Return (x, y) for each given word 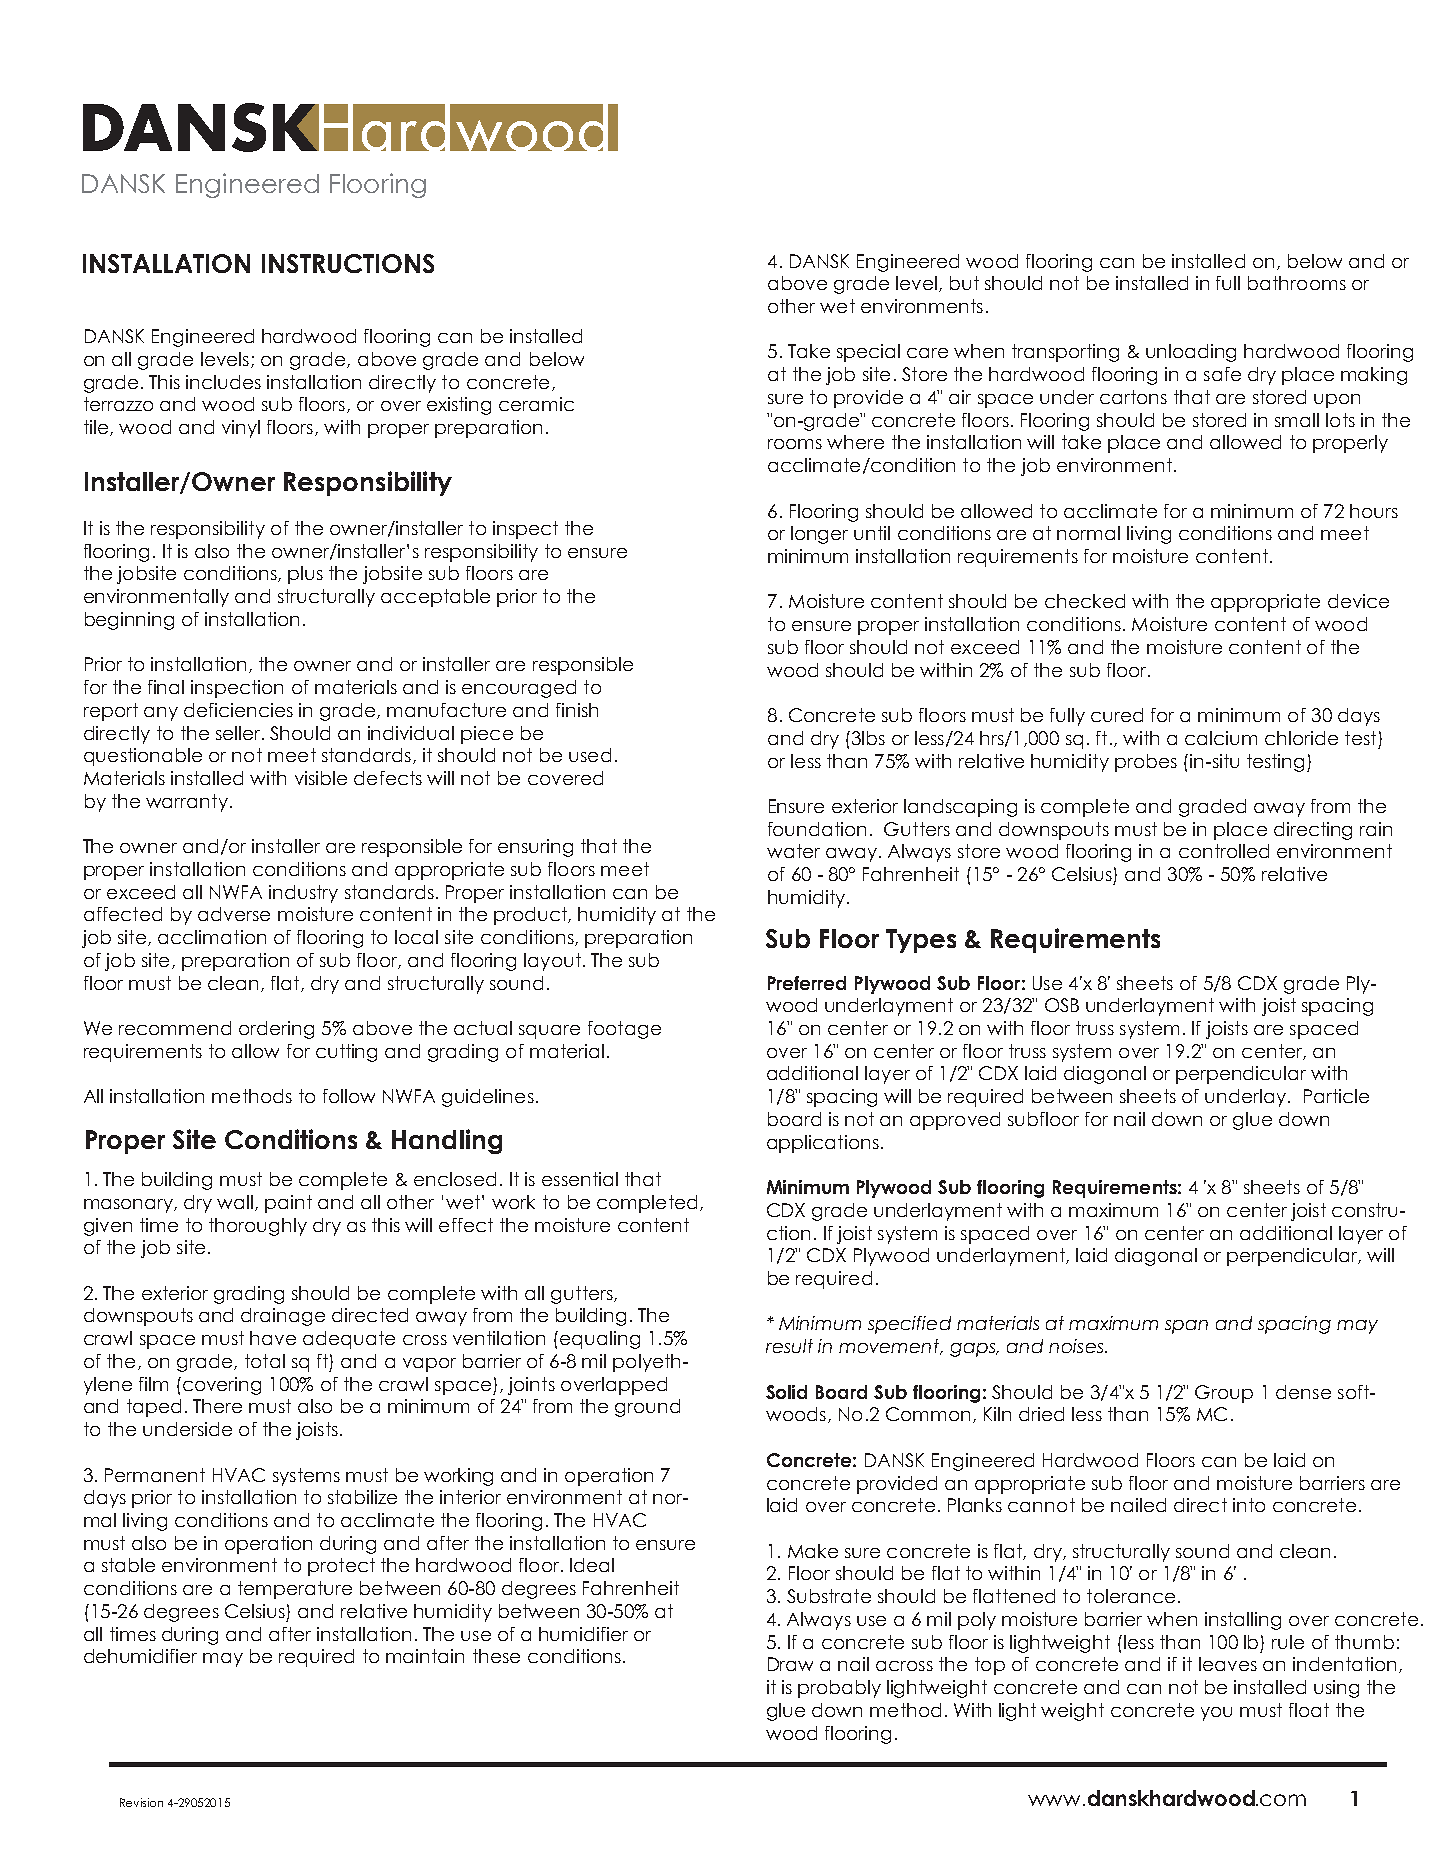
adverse (234, 914)
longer (819, 535)
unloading (1191, 353)
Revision (141, 1802)
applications (823, 1144)
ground (647, 1408)
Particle (1336, 1096)
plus (305, 575)
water (793, 851)
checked (1085, 601)
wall (236, 1203)
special (868, 353)
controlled (1224, 851)
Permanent (155, 1475)
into (1249, 1505)
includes (223, 382)
